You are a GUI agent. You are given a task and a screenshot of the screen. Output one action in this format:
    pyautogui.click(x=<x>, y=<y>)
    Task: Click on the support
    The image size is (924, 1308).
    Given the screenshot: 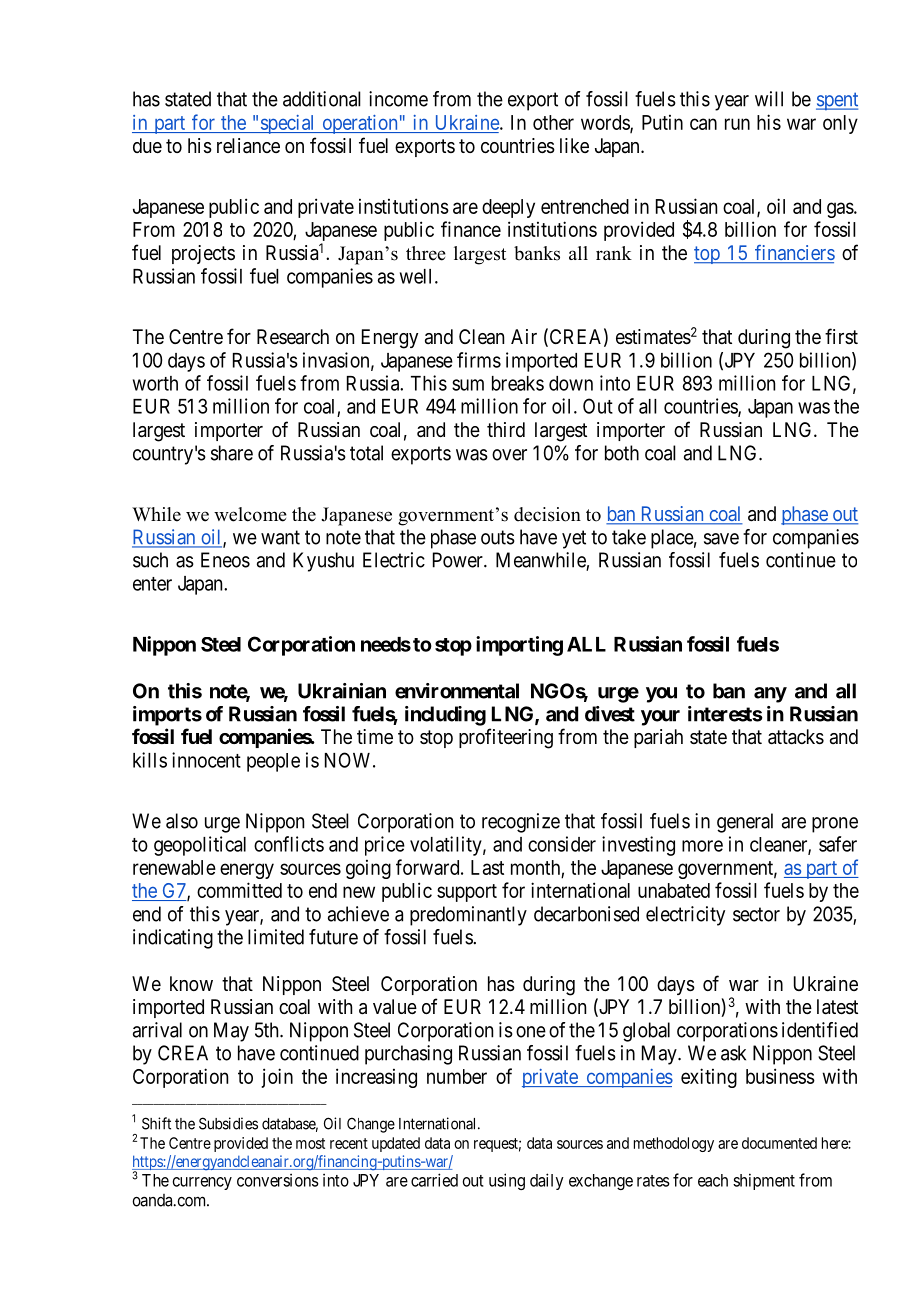 What is the action you would take?
    pyautogui.click(x=467, y=893)
